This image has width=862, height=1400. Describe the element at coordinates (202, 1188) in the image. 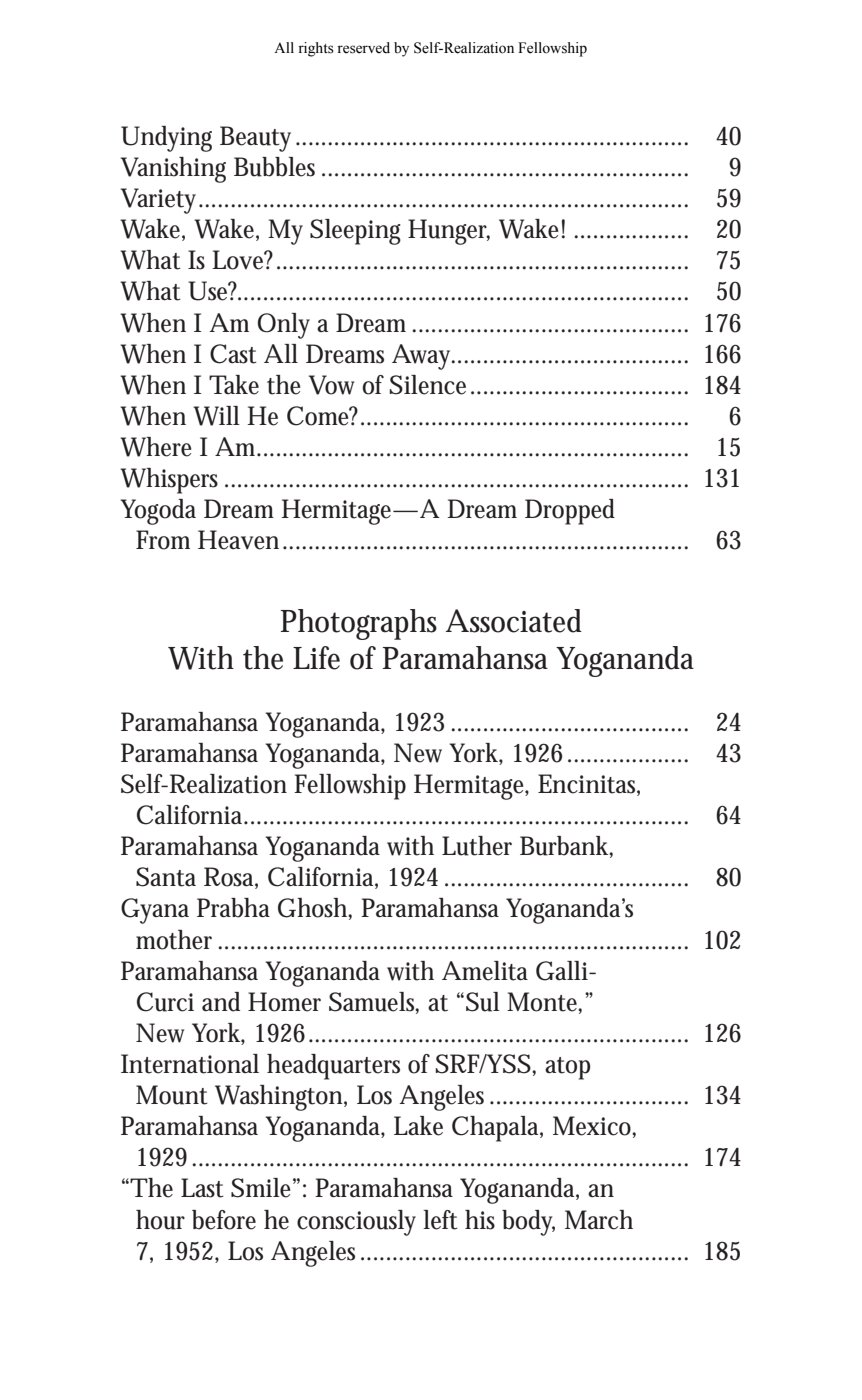

I see `Last` at that location.
